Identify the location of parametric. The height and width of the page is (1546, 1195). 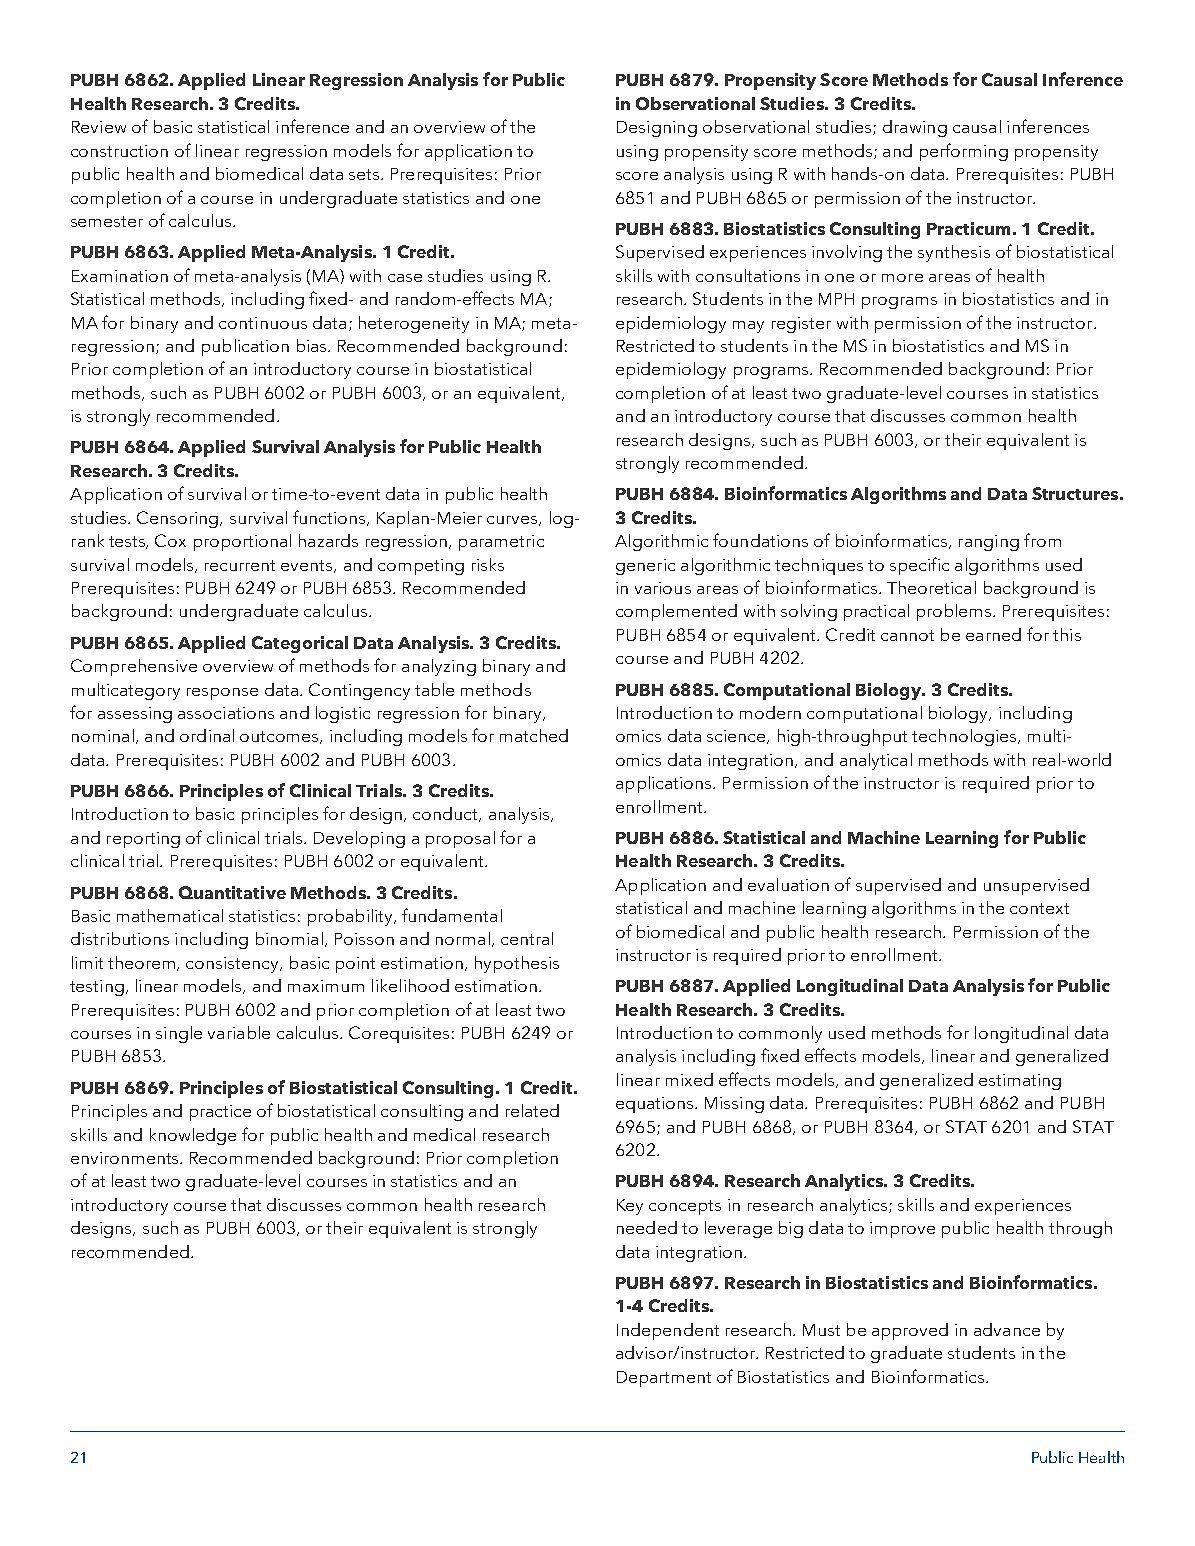
(501, 543).
